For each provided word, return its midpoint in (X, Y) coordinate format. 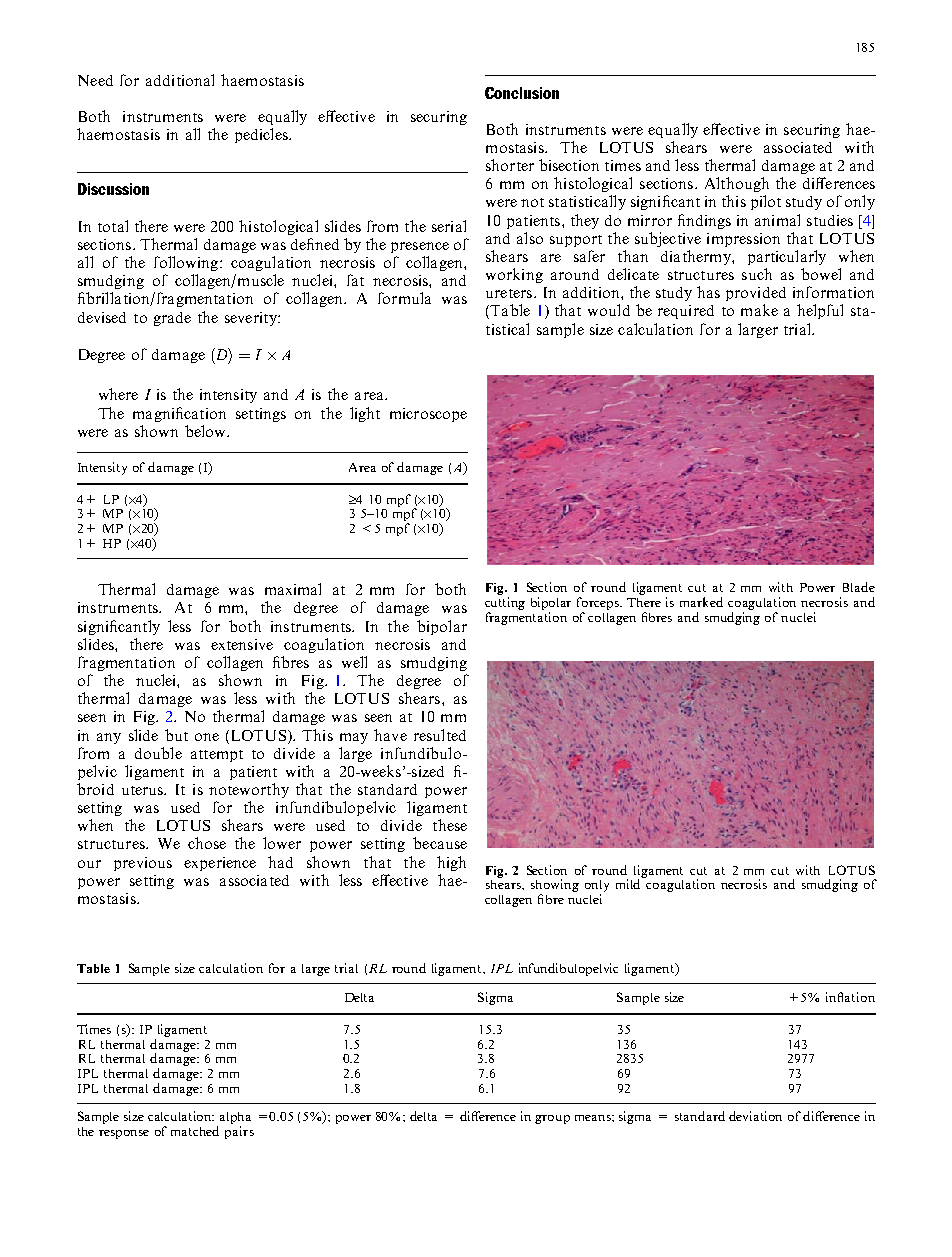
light (365, 414)
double (158, 753)
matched (195, 1131)
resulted (440, 735)
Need (95, 80)
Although (737, 184)
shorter (510, 165)
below (206, 431)
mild (630, 883)
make (759, 310)
